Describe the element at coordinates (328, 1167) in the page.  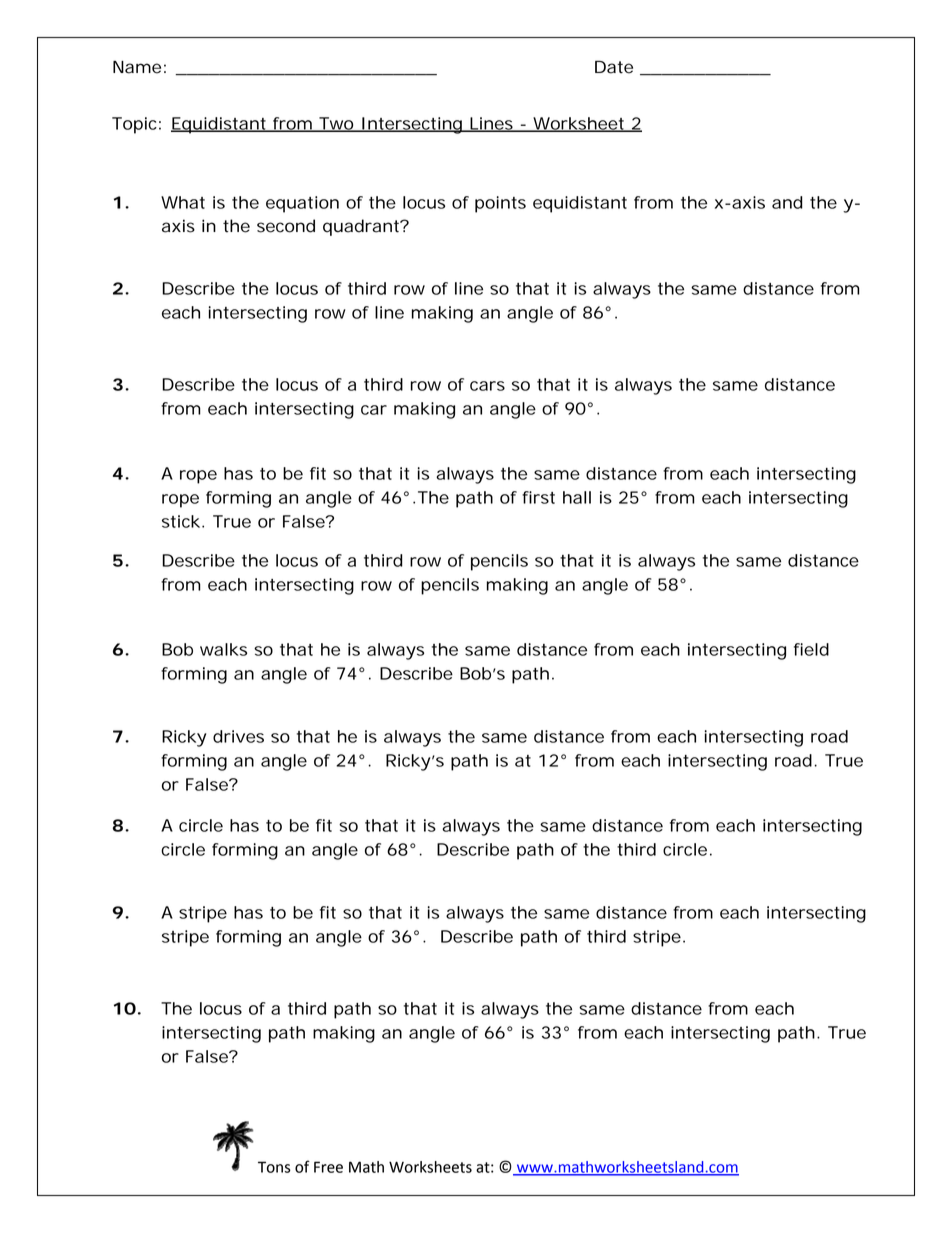
I see `Free` at that location.
